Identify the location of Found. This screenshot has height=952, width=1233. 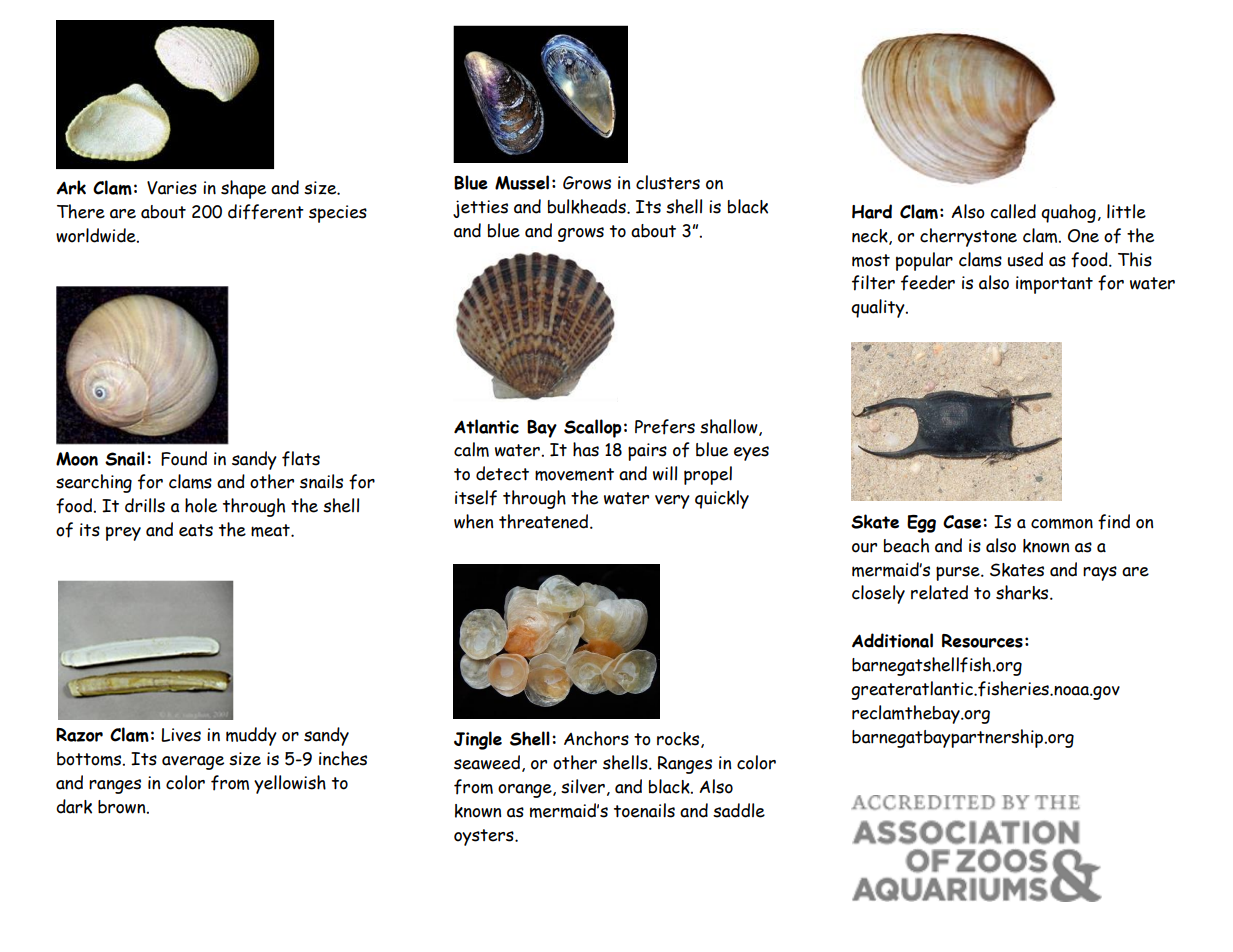
(184, 458).
